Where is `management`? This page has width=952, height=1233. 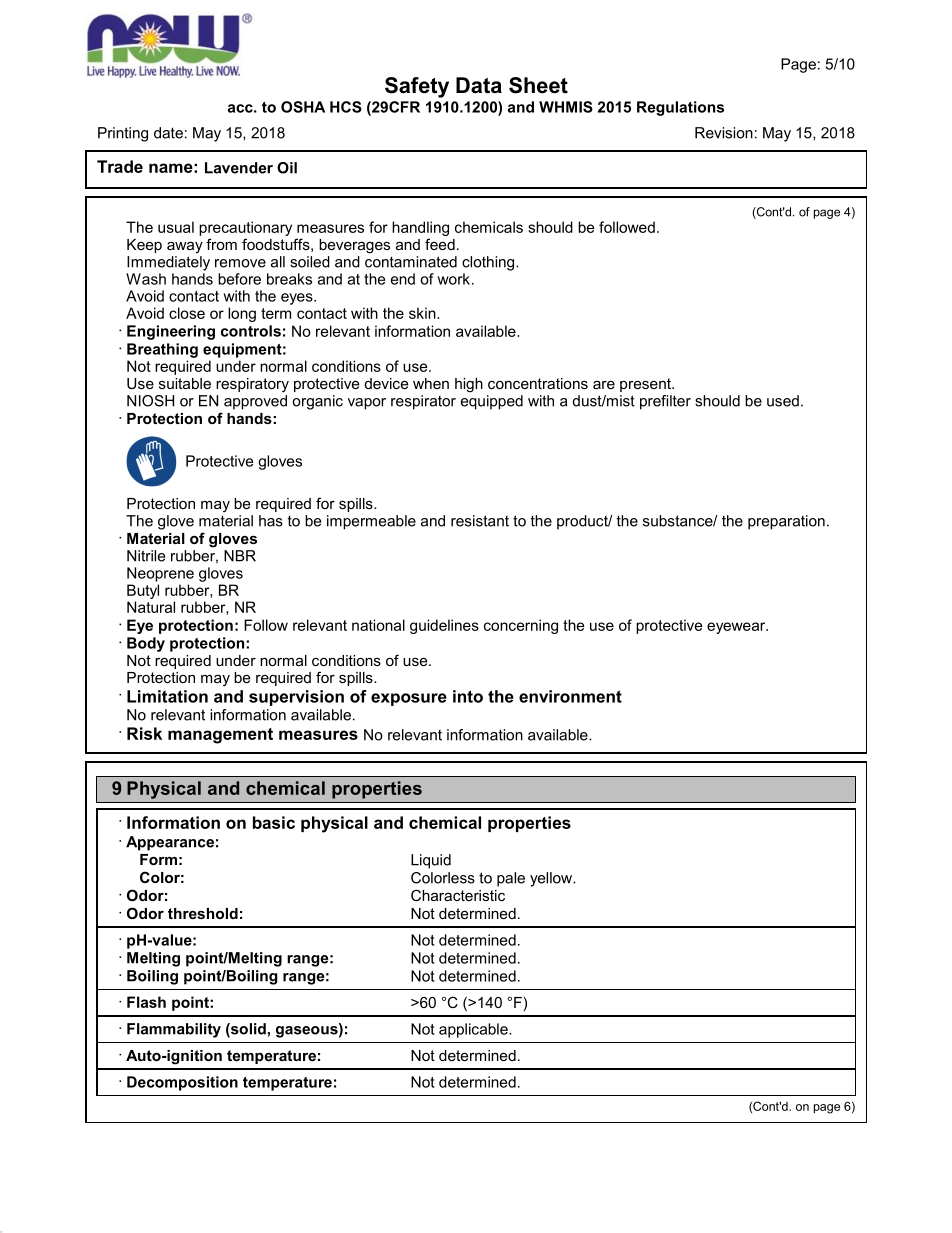
management is located at coordinates (220, 736).
